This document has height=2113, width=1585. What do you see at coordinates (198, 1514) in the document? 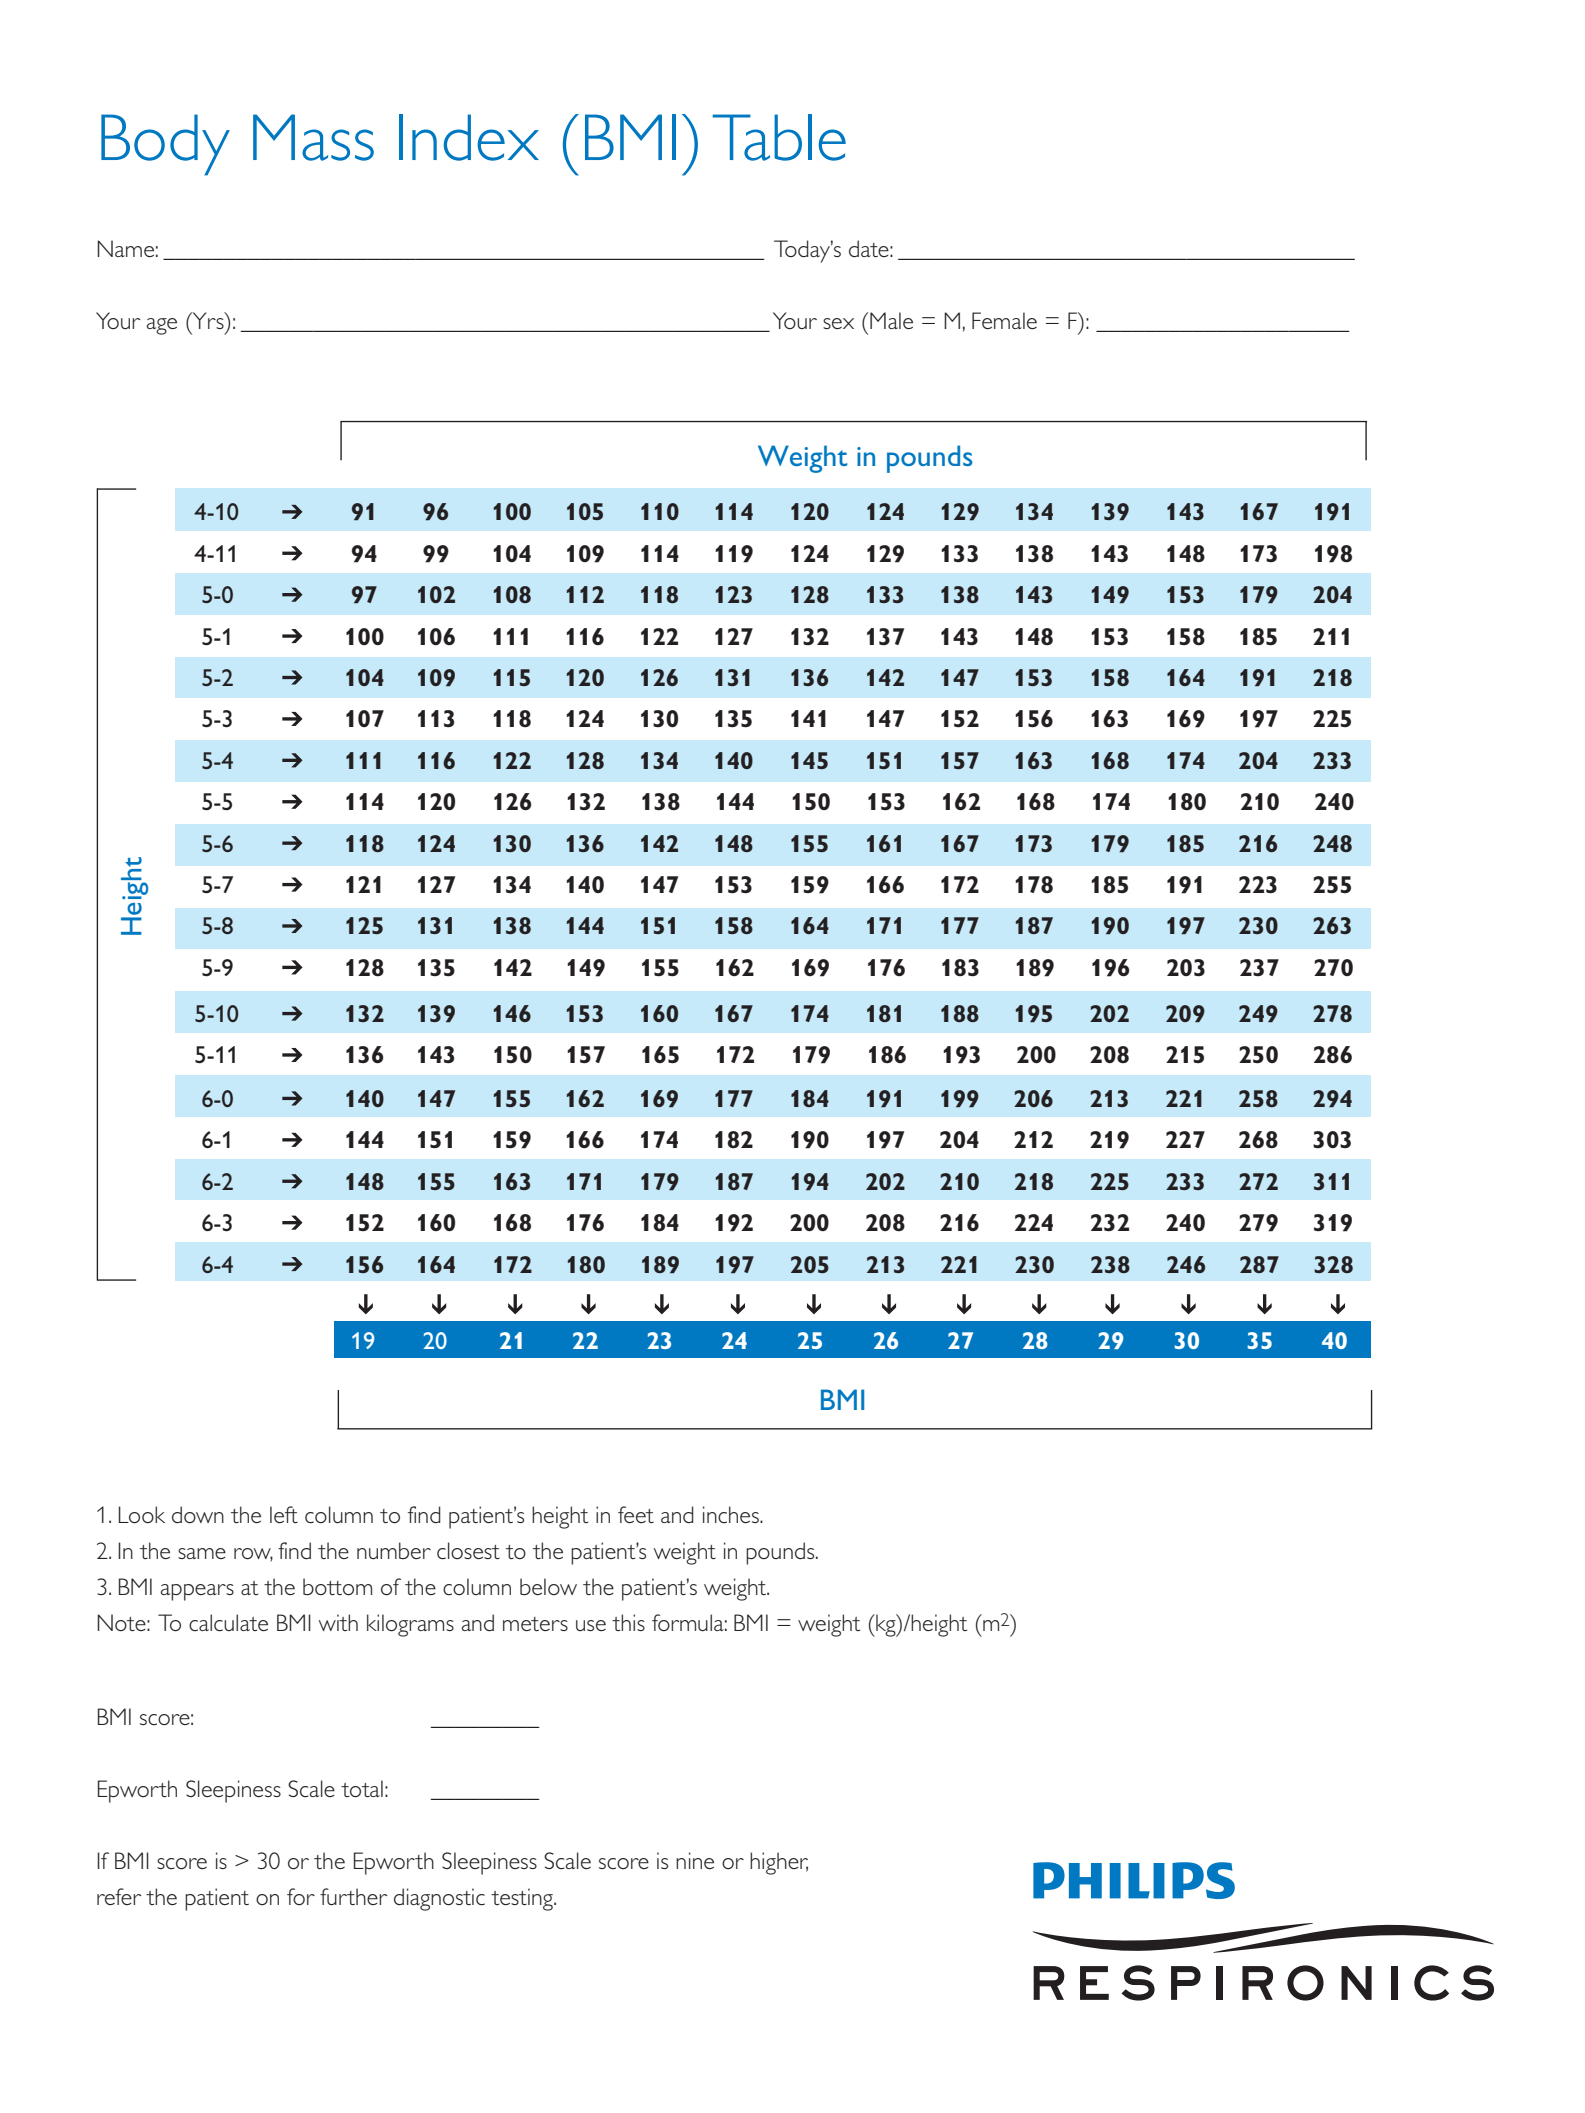
I see `down` at bounding box center [198, 1514].
